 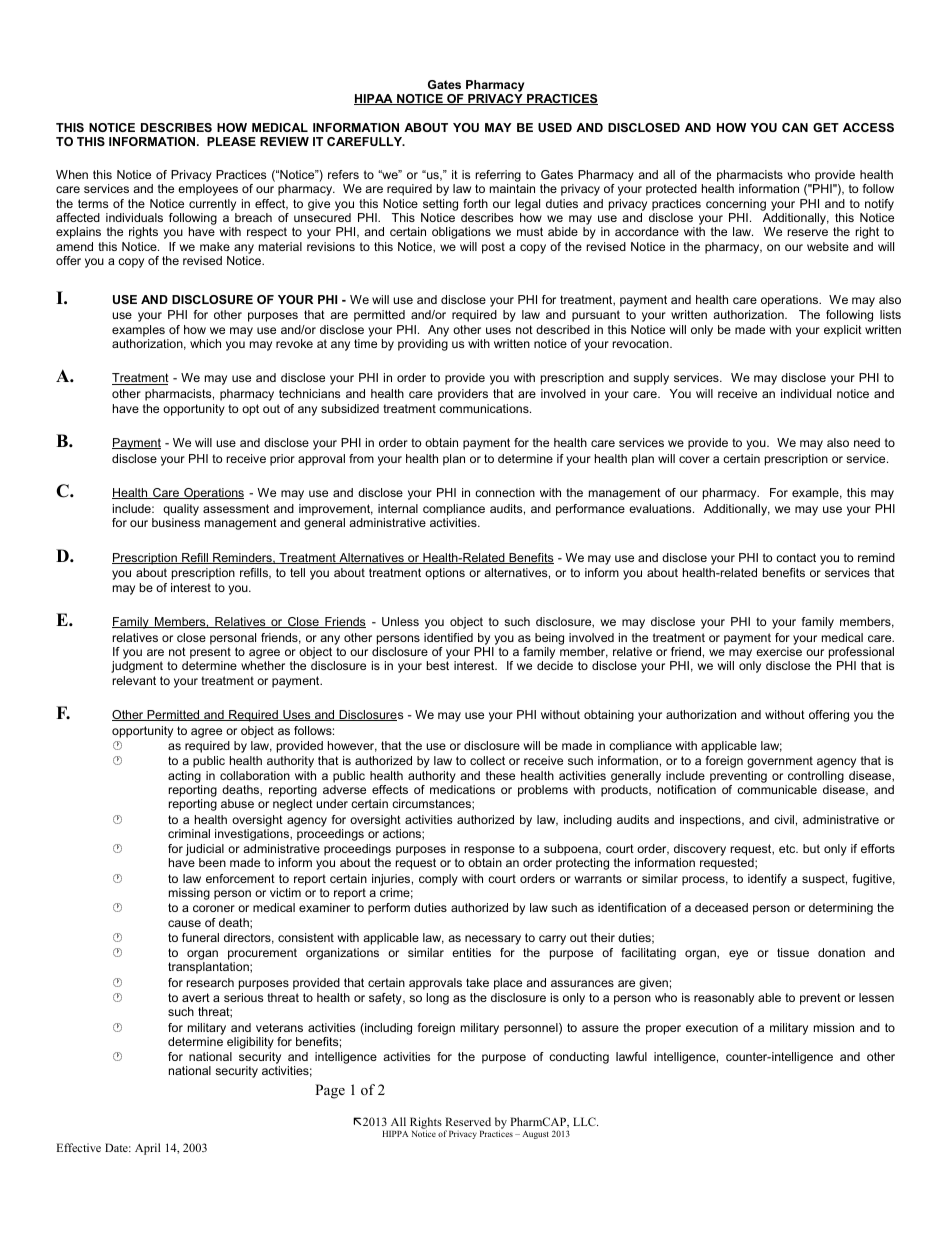 What do you see at coordinates (555, 127) in the document?
I see `USED` at bounding box center [555, 127].
